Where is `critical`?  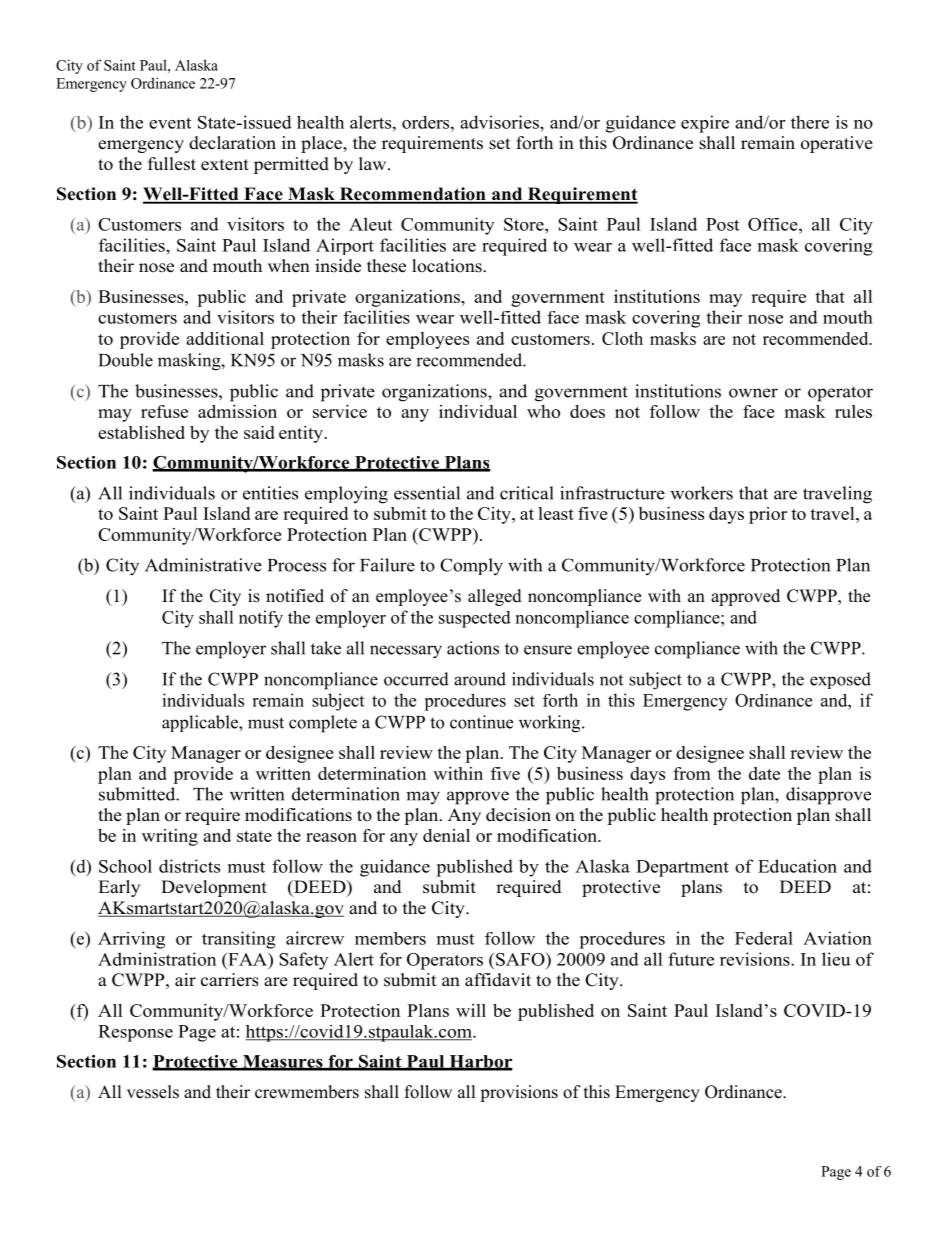
critical is located at coordinates (527, 493).
